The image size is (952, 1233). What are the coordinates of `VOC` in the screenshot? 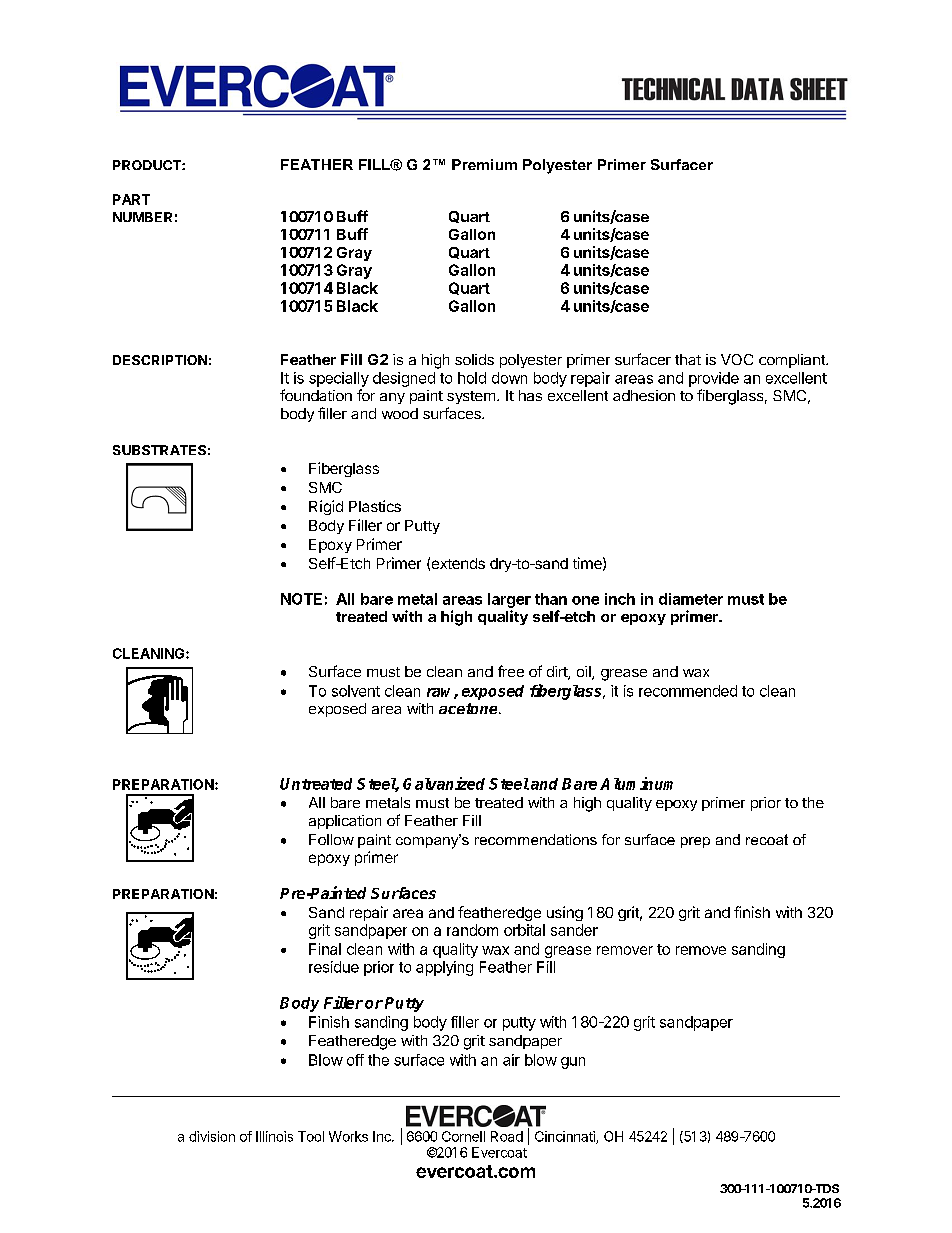 It's located at (737, 359).
